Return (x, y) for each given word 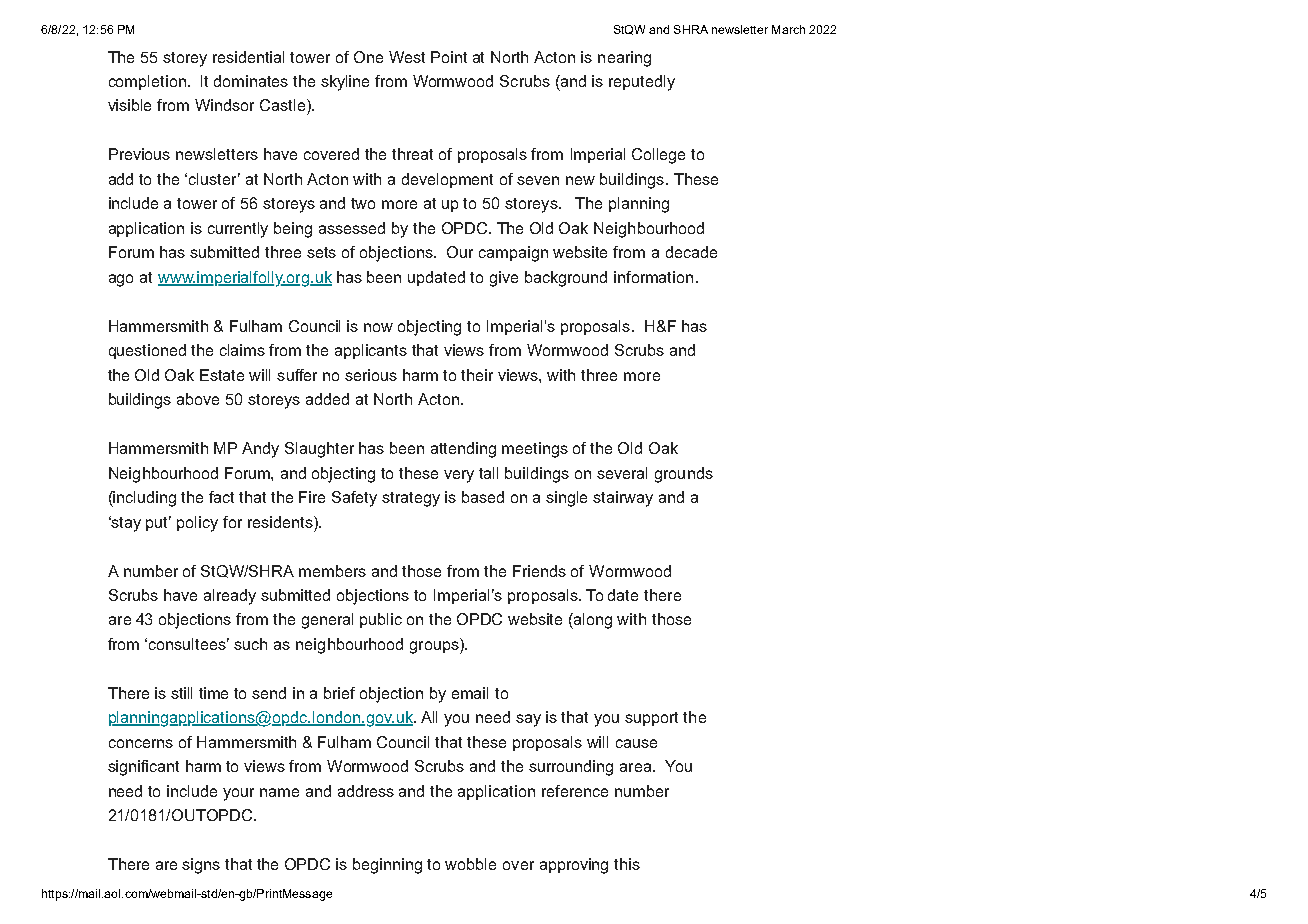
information (653, 277)
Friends (539, 571)
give (504, 279)
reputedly (642, 83)
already (230, 597)
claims (242, 350)
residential (248, 57)
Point (449, 57)
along (592, 621)
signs (201, 866)
